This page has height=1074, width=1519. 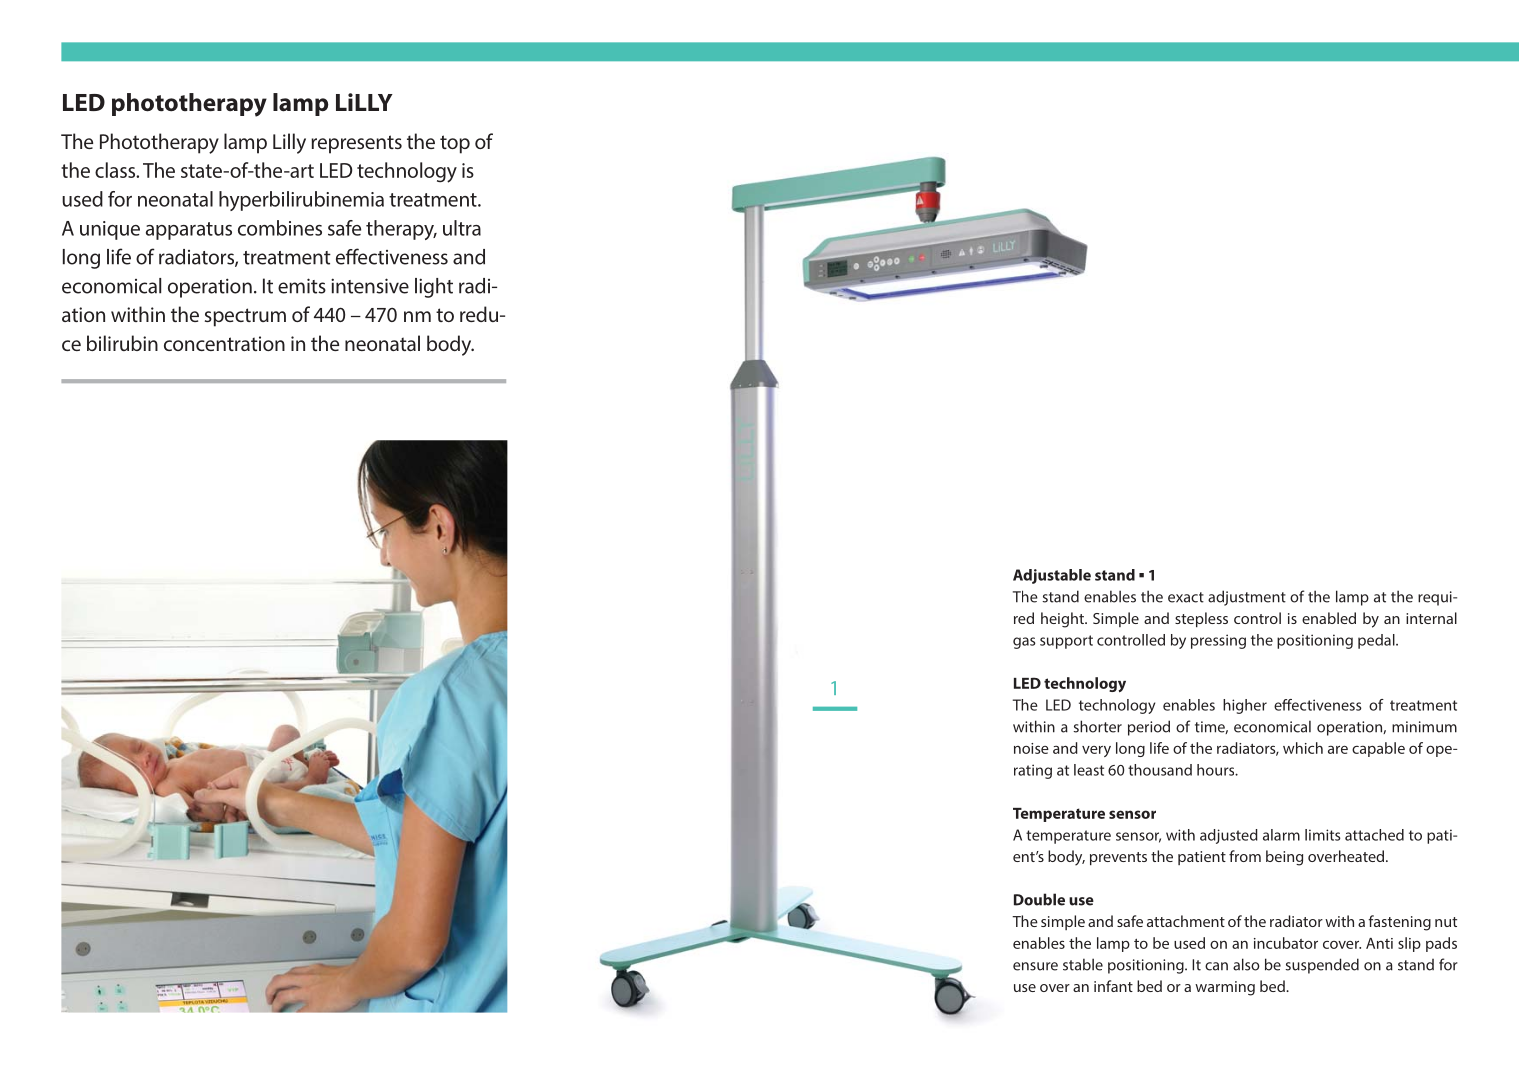 I want to click on represents, so click(x=356, y=144).
